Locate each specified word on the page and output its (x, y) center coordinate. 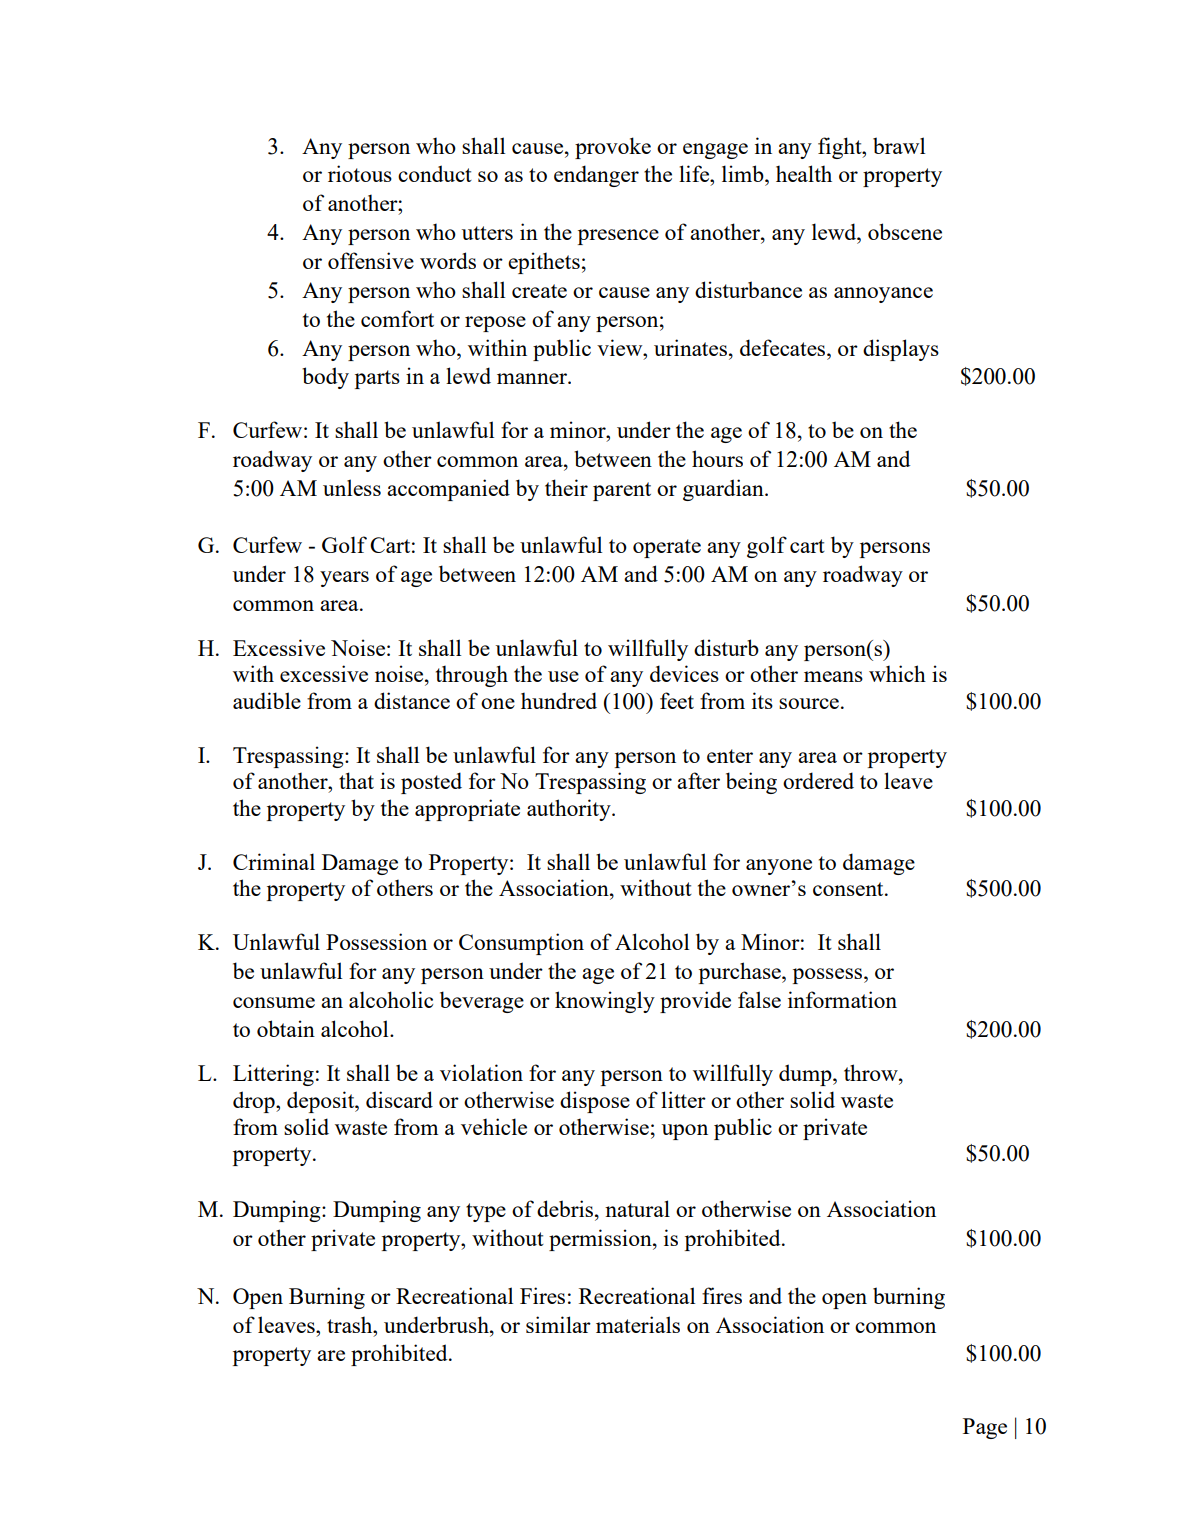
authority (570, 810)
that (356, 780)
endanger (596, 176)
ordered (818, 780)
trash (351, 1324)
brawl (899, 145)
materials (638, 1324)
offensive (371, 260)
